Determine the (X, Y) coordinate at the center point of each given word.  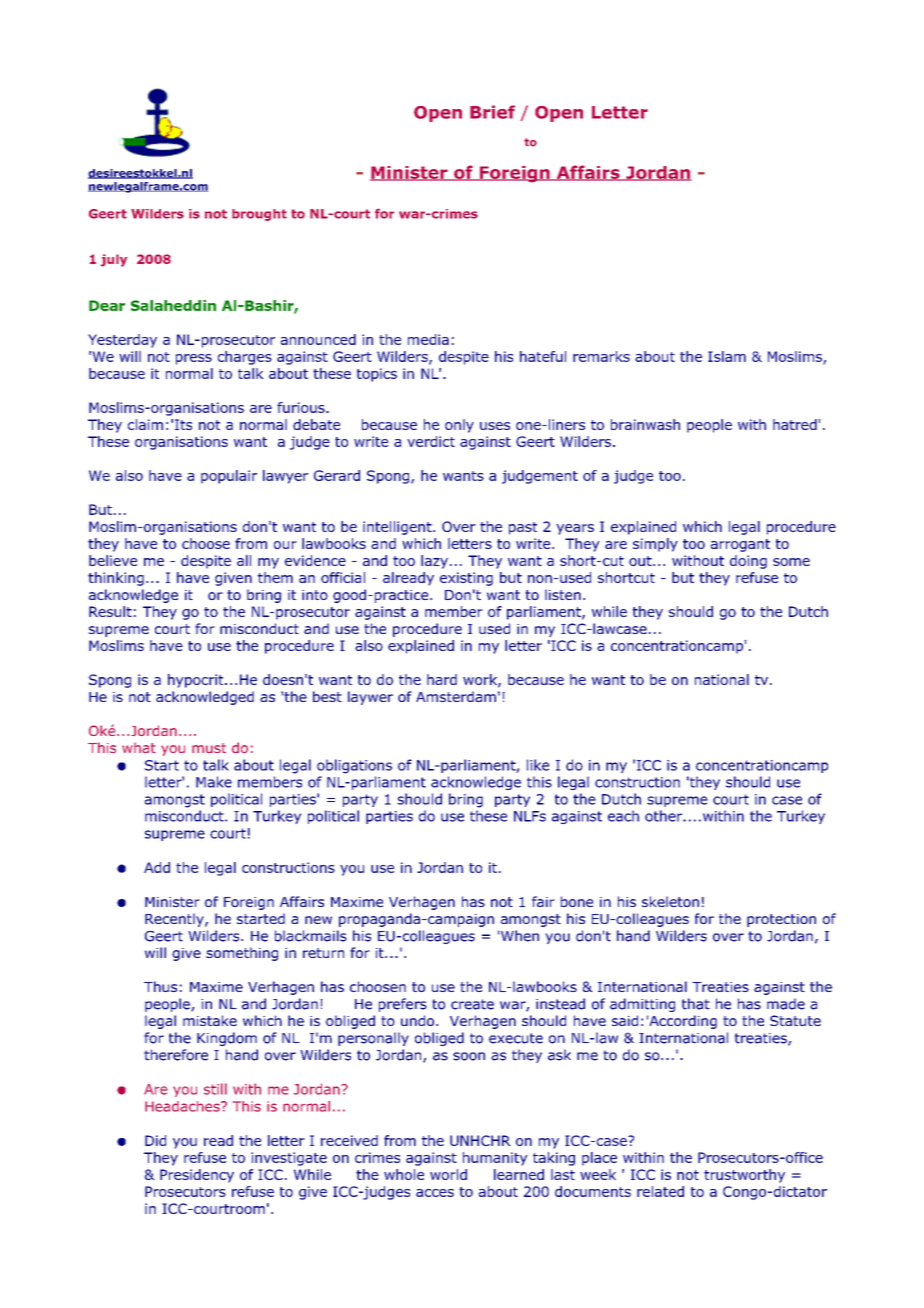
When (520, 936)
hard (442, 679)
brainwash (645, 424)
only (459, 426)
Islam (727, 356)
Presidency (197, 1176)
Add (157, 867)
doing (748, 562)
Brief (492, 112)
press (194, 359)
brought (259, 215)
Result (110, 611)
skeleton (670, 901)
